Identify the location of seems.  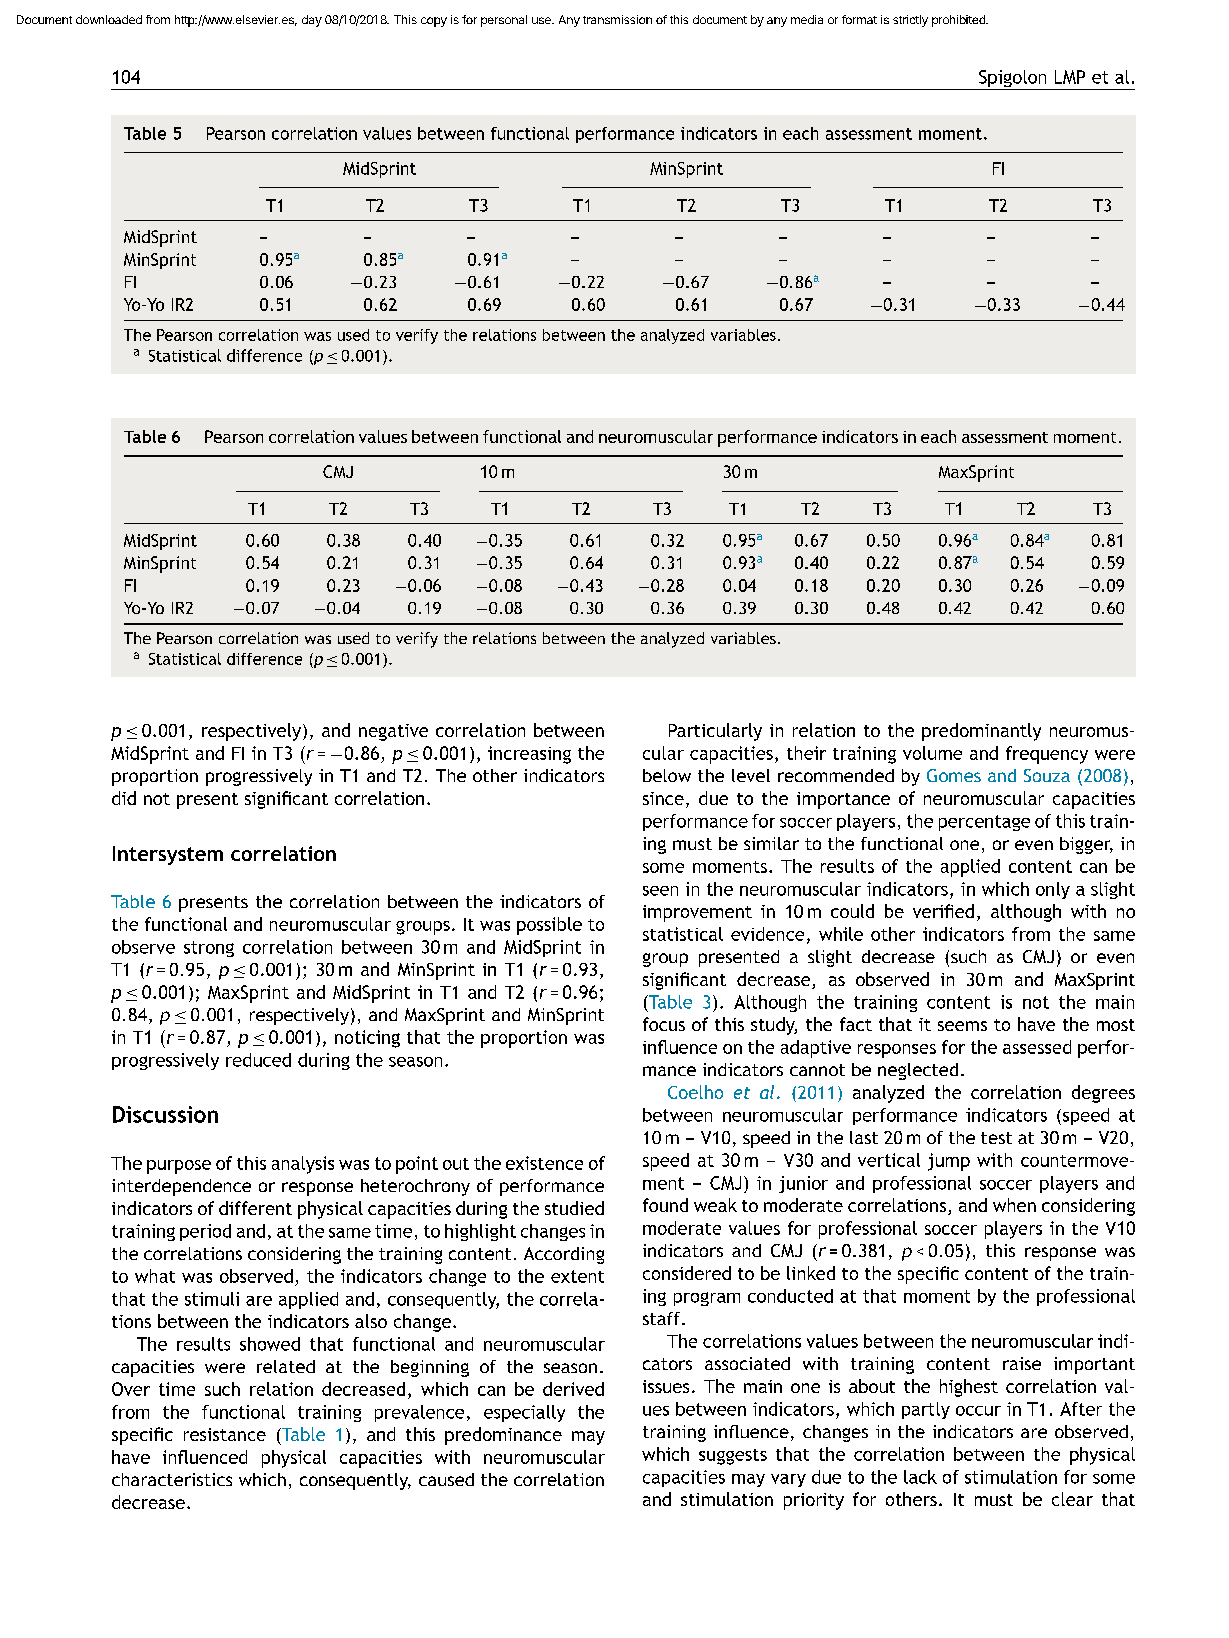
(962, 1026).
